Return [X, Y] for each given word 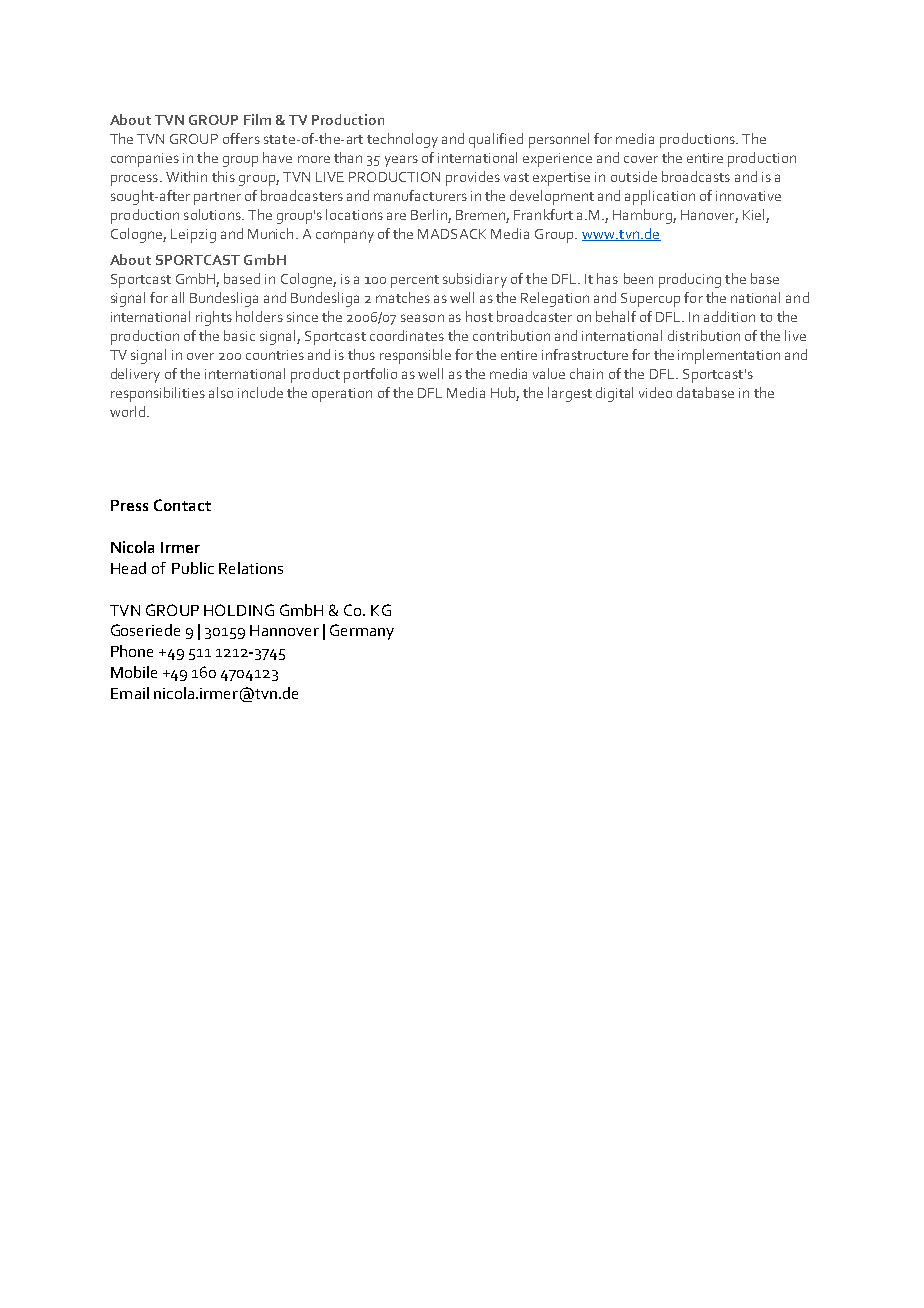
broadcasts [696, 176]
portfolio [370, 375]
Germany [362, 632]
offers [241, 138]
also [221, 392]
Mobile [134, 672]
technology [402, 140]
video [655, 392]
